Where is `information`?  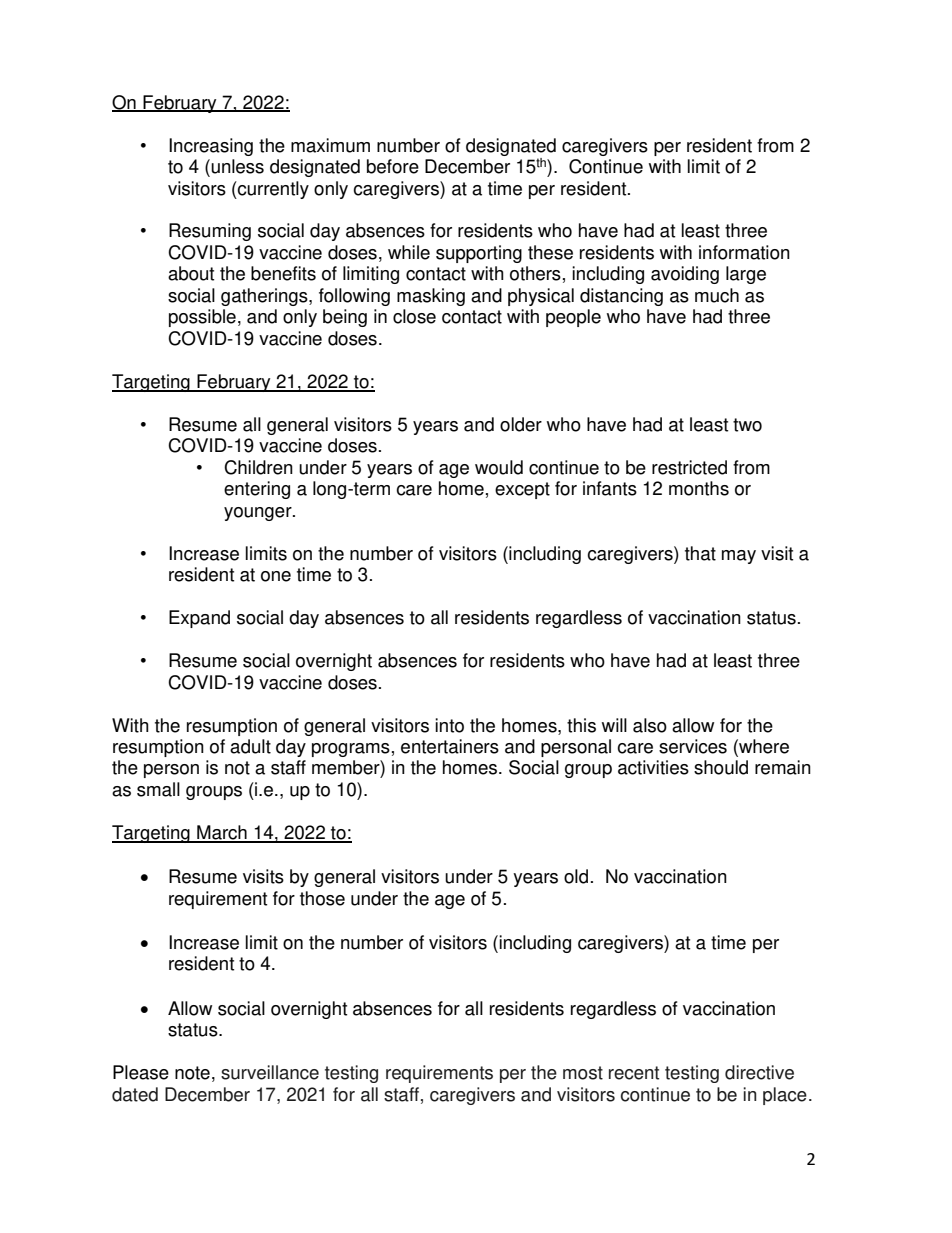 information is located at coordinates (744, 252).
